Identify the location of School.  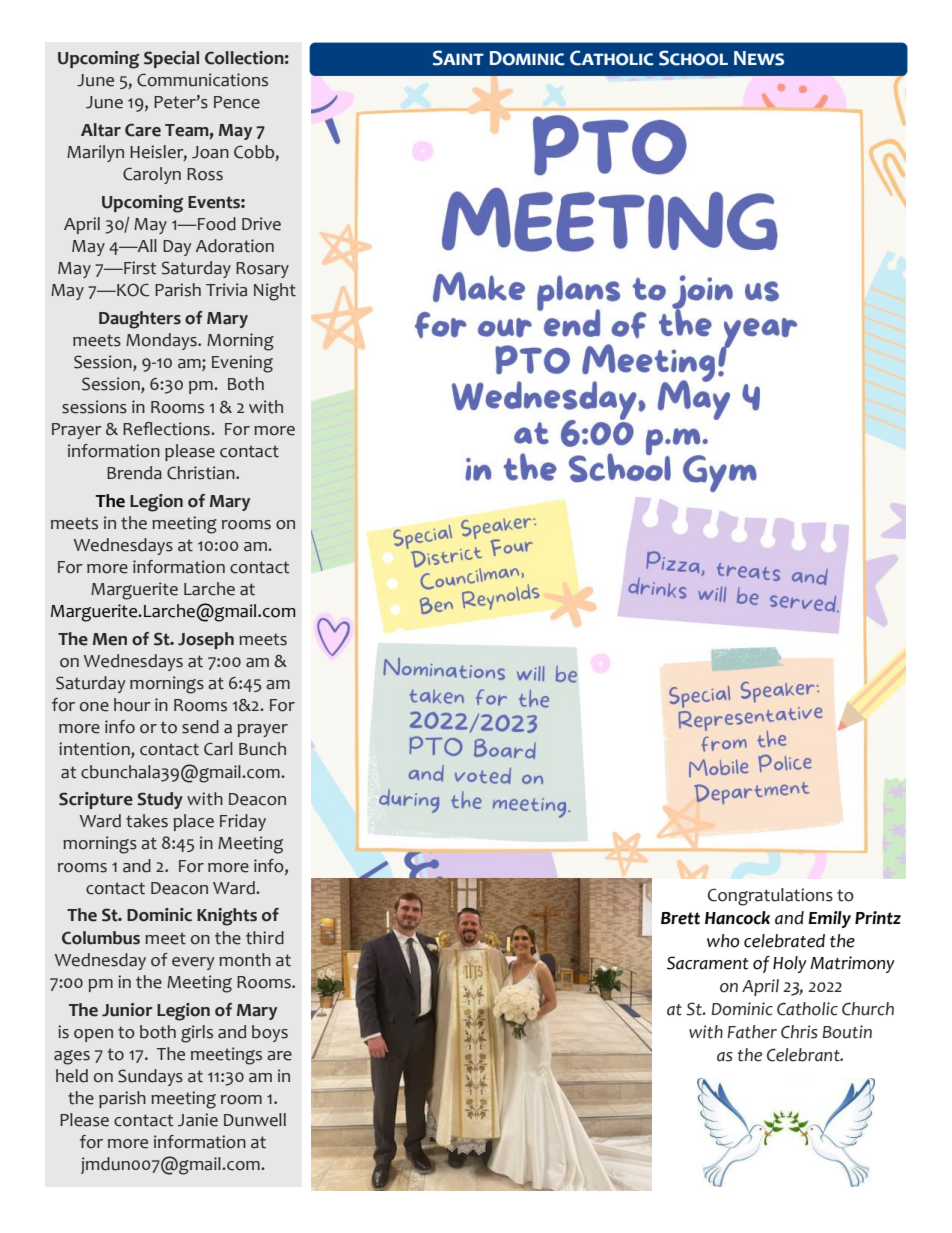
(693, 58).
